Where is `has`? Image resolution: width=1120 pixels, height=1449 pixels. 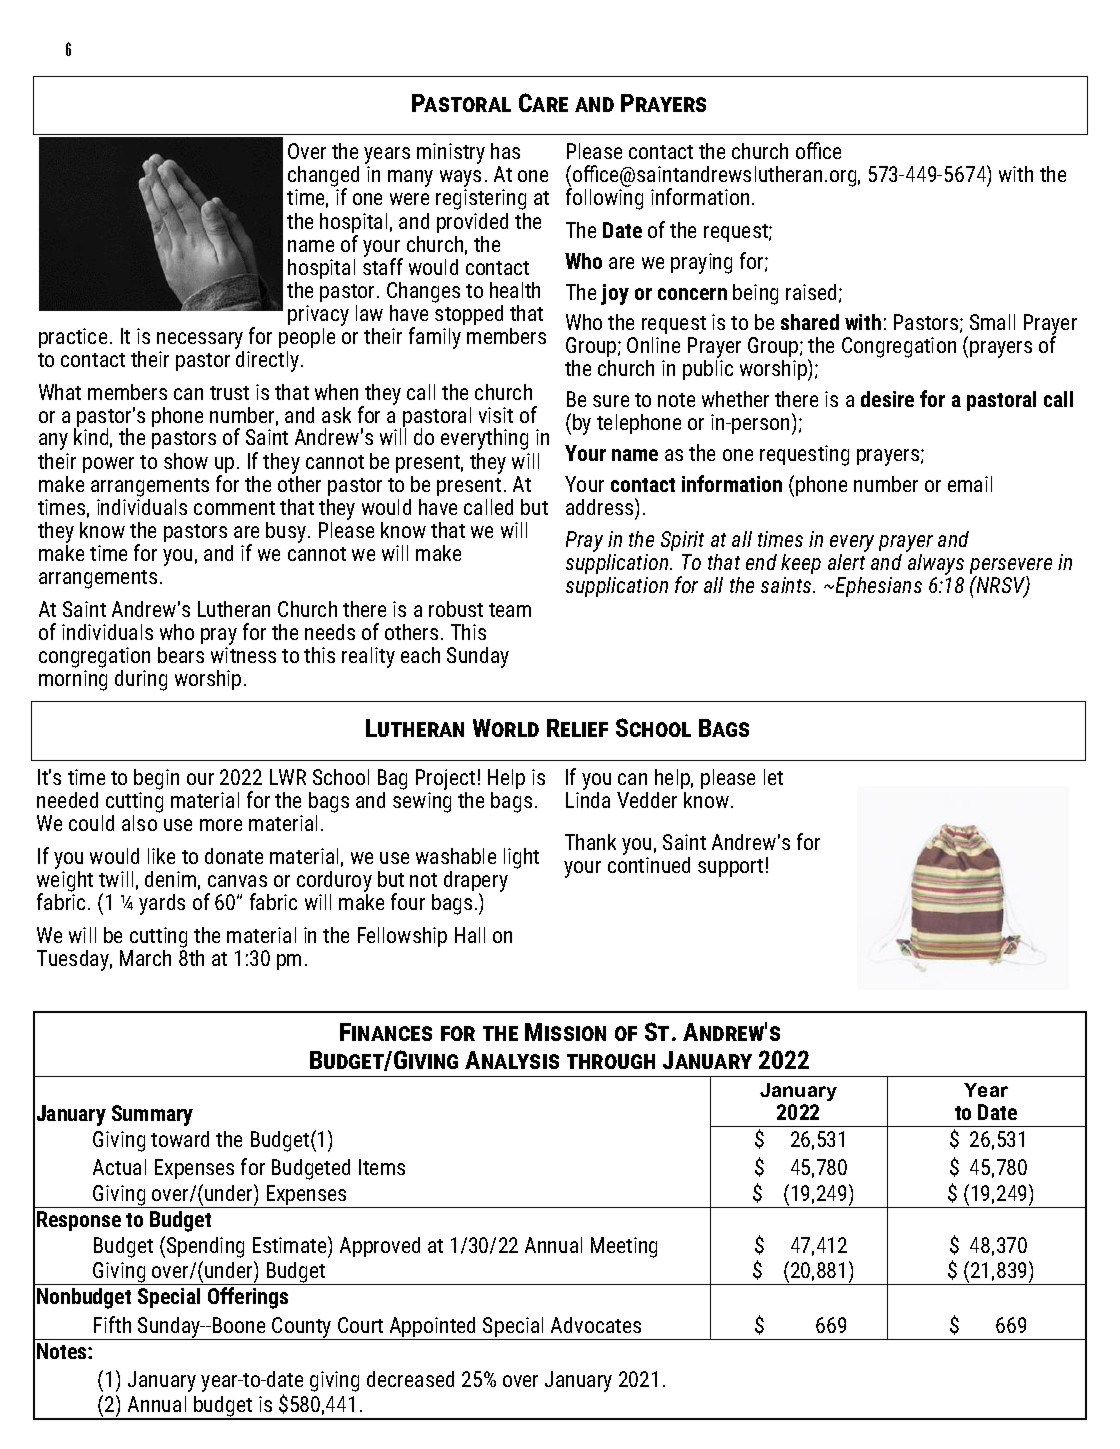 has is located at coordinates (505, 151).
